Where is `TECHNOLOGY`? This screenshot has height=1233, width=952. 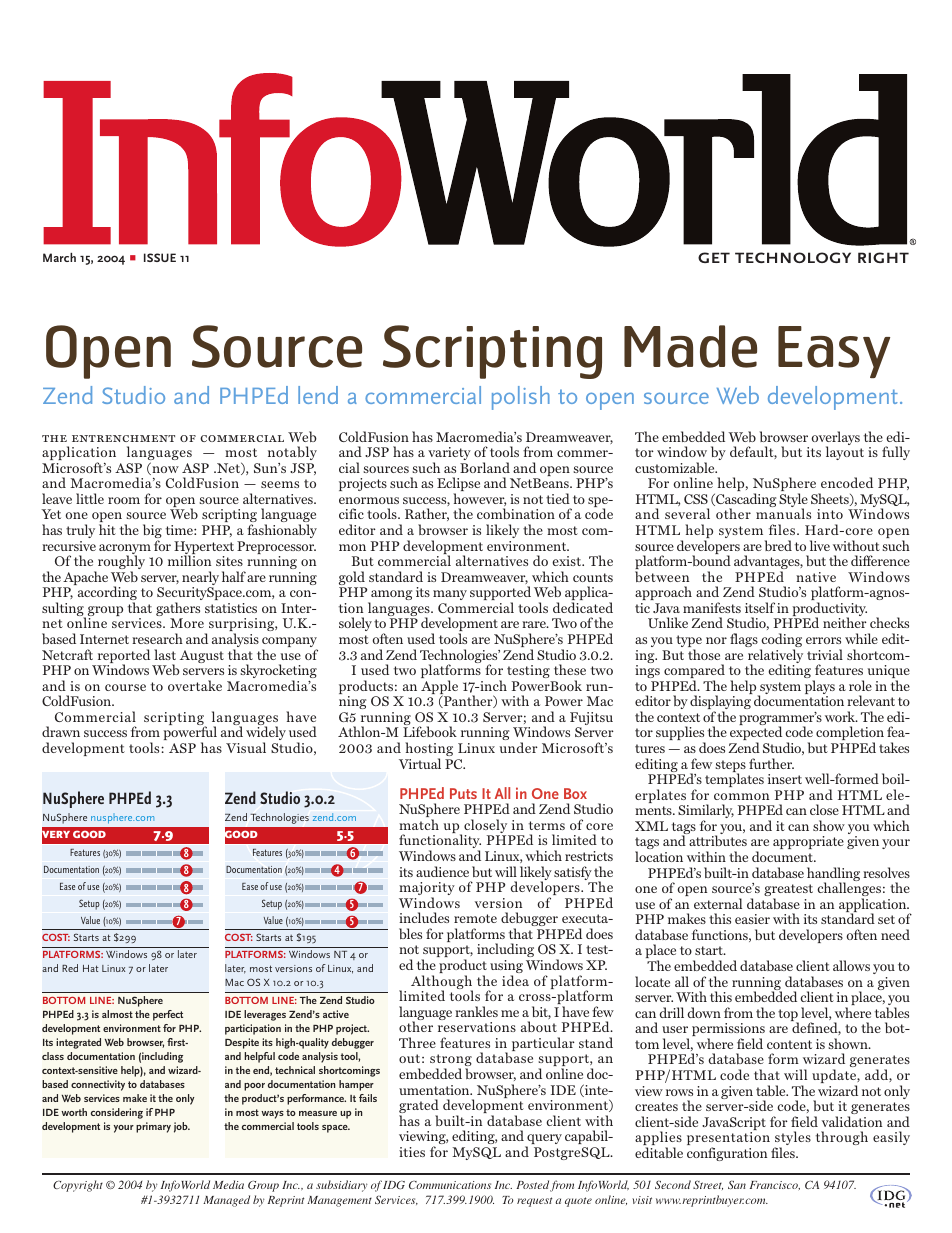
TECHNOLOGY is located at coordinates (793, 257).
